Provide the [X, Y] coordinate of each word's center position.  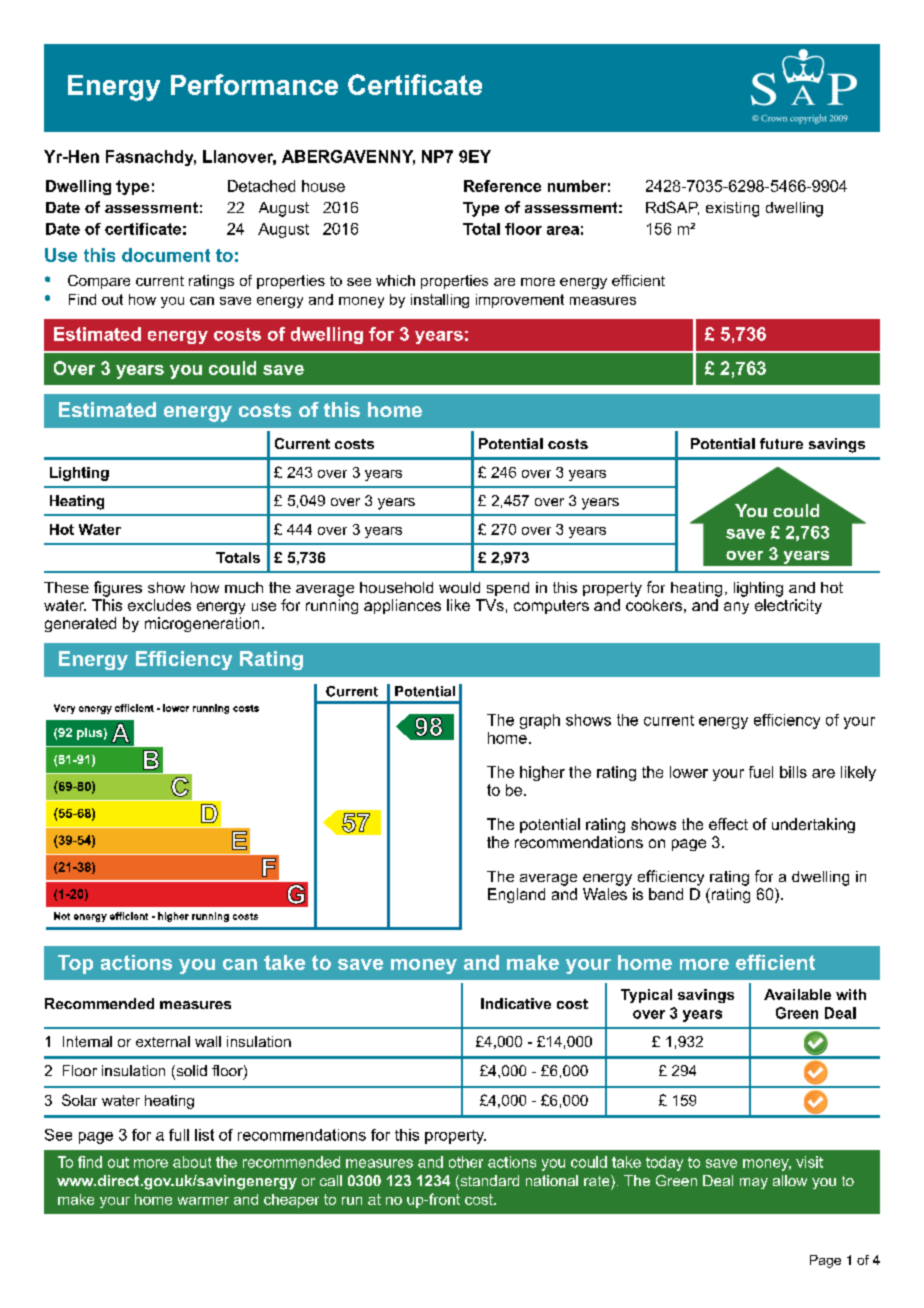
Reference [502, 186]
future [781, 443]
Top [75, 964]
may [754, 1183]
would [459, 587]
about [192, 1162]
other [466, 1162]
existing [732, 209]
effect [728, 824]
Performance [254, 84]
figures [118, 589]
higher [542, 773]
